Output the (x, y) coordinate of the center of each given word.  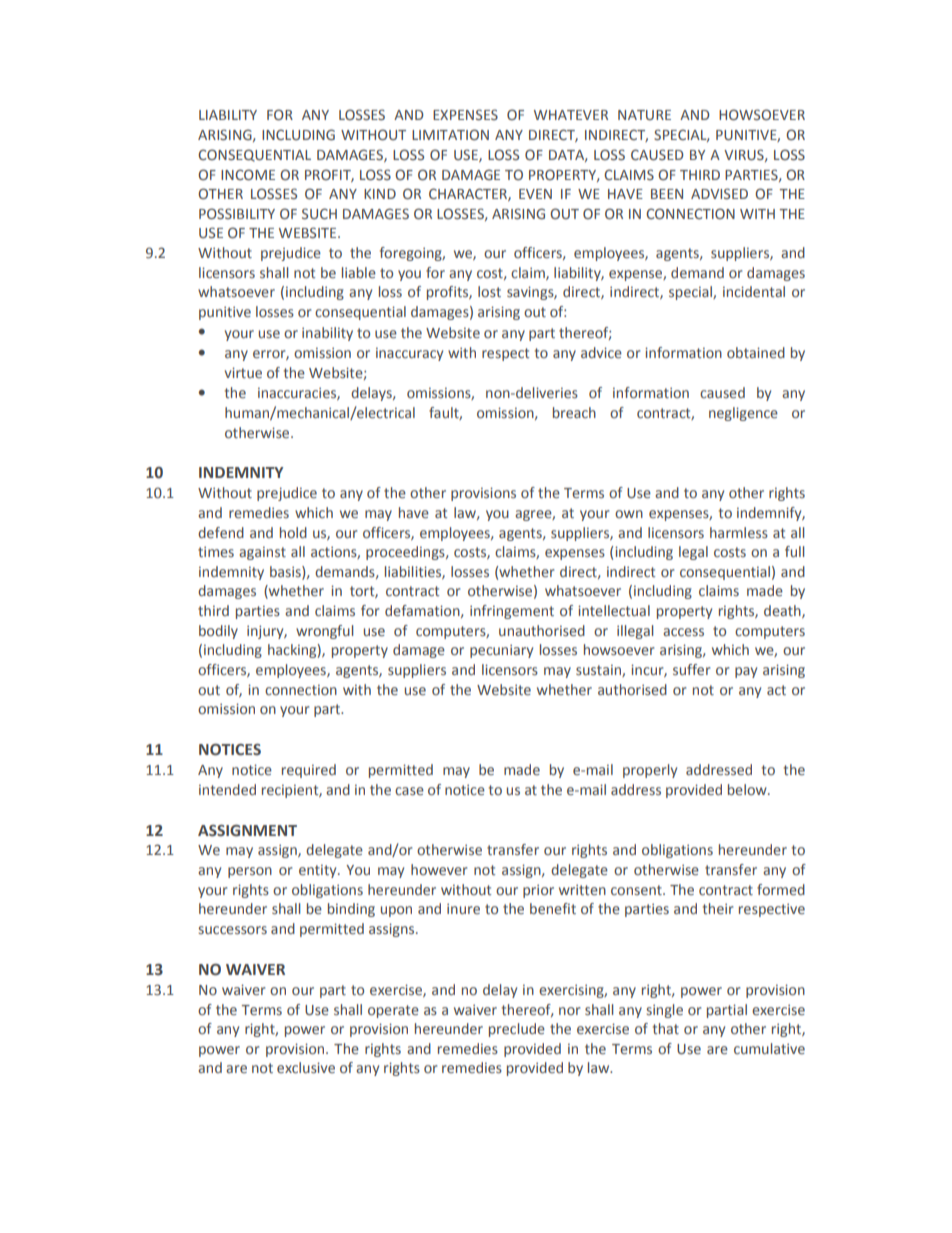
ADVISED (719, 193)
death (783, 611)
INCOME (248, 174)
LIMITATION (450, 134)
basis (286, 572)
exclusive (306, 1067)
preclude (517, 1030)
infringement (512, 612)
